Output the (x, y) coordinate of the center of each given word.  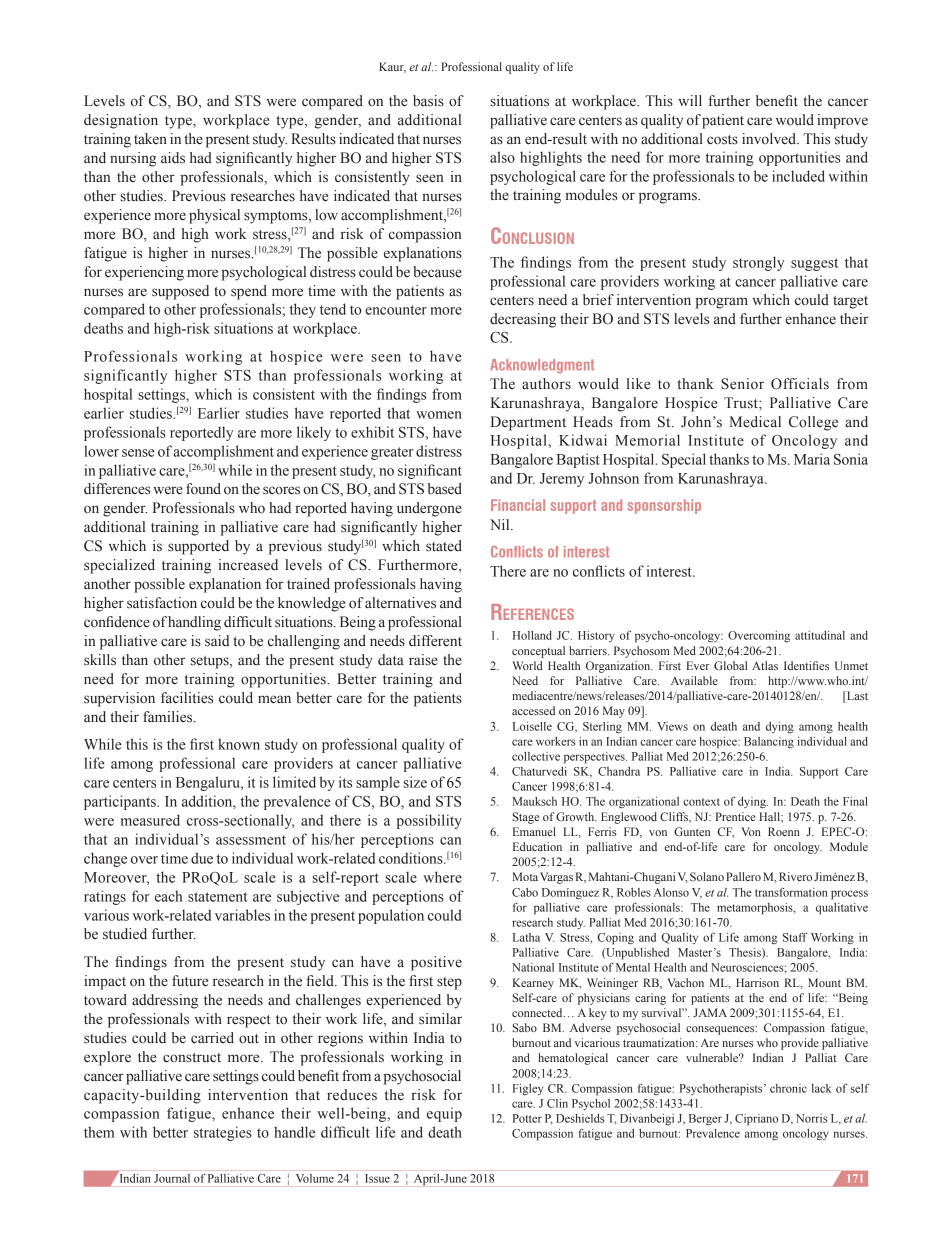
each (168, 896)
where (442, 877)
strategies (223, 1133)
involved (770, 139)
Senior (742, 384)
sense (138, 453)
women (439, 415)
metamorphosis (756, 909)
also (502, 157)
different (435, 641)
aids (173, 158)
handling (194, 623)
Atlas (765, 665)
